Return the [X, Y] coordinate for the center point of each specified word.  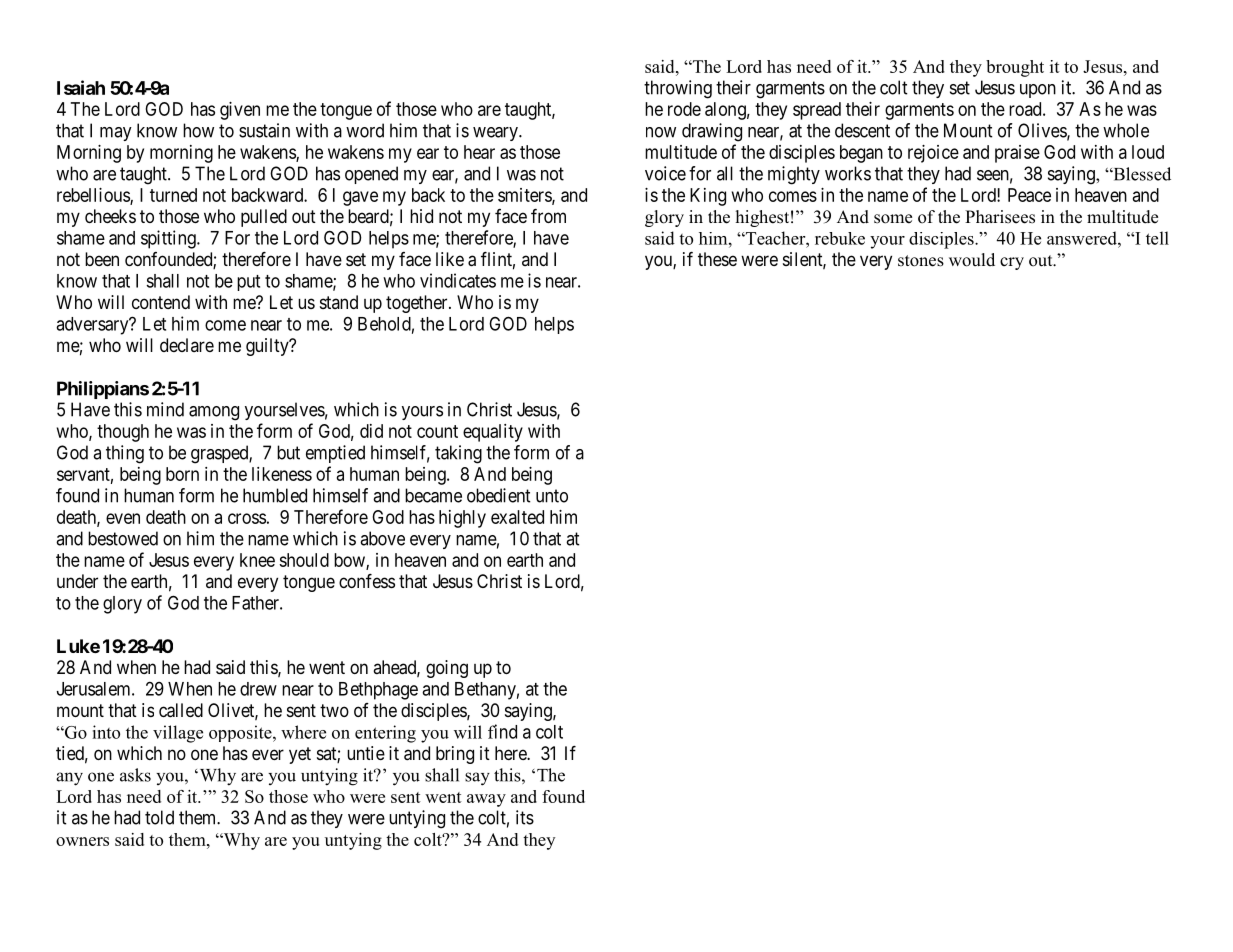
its [525, 817]
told [159, 817]
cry [1012, 263]
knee [257, 560]
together [418, 304]
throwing [678, 89]
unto [552, 496]
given [240, 111]
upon [1038, 91]
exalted [517, 517]
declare [187, 345]
